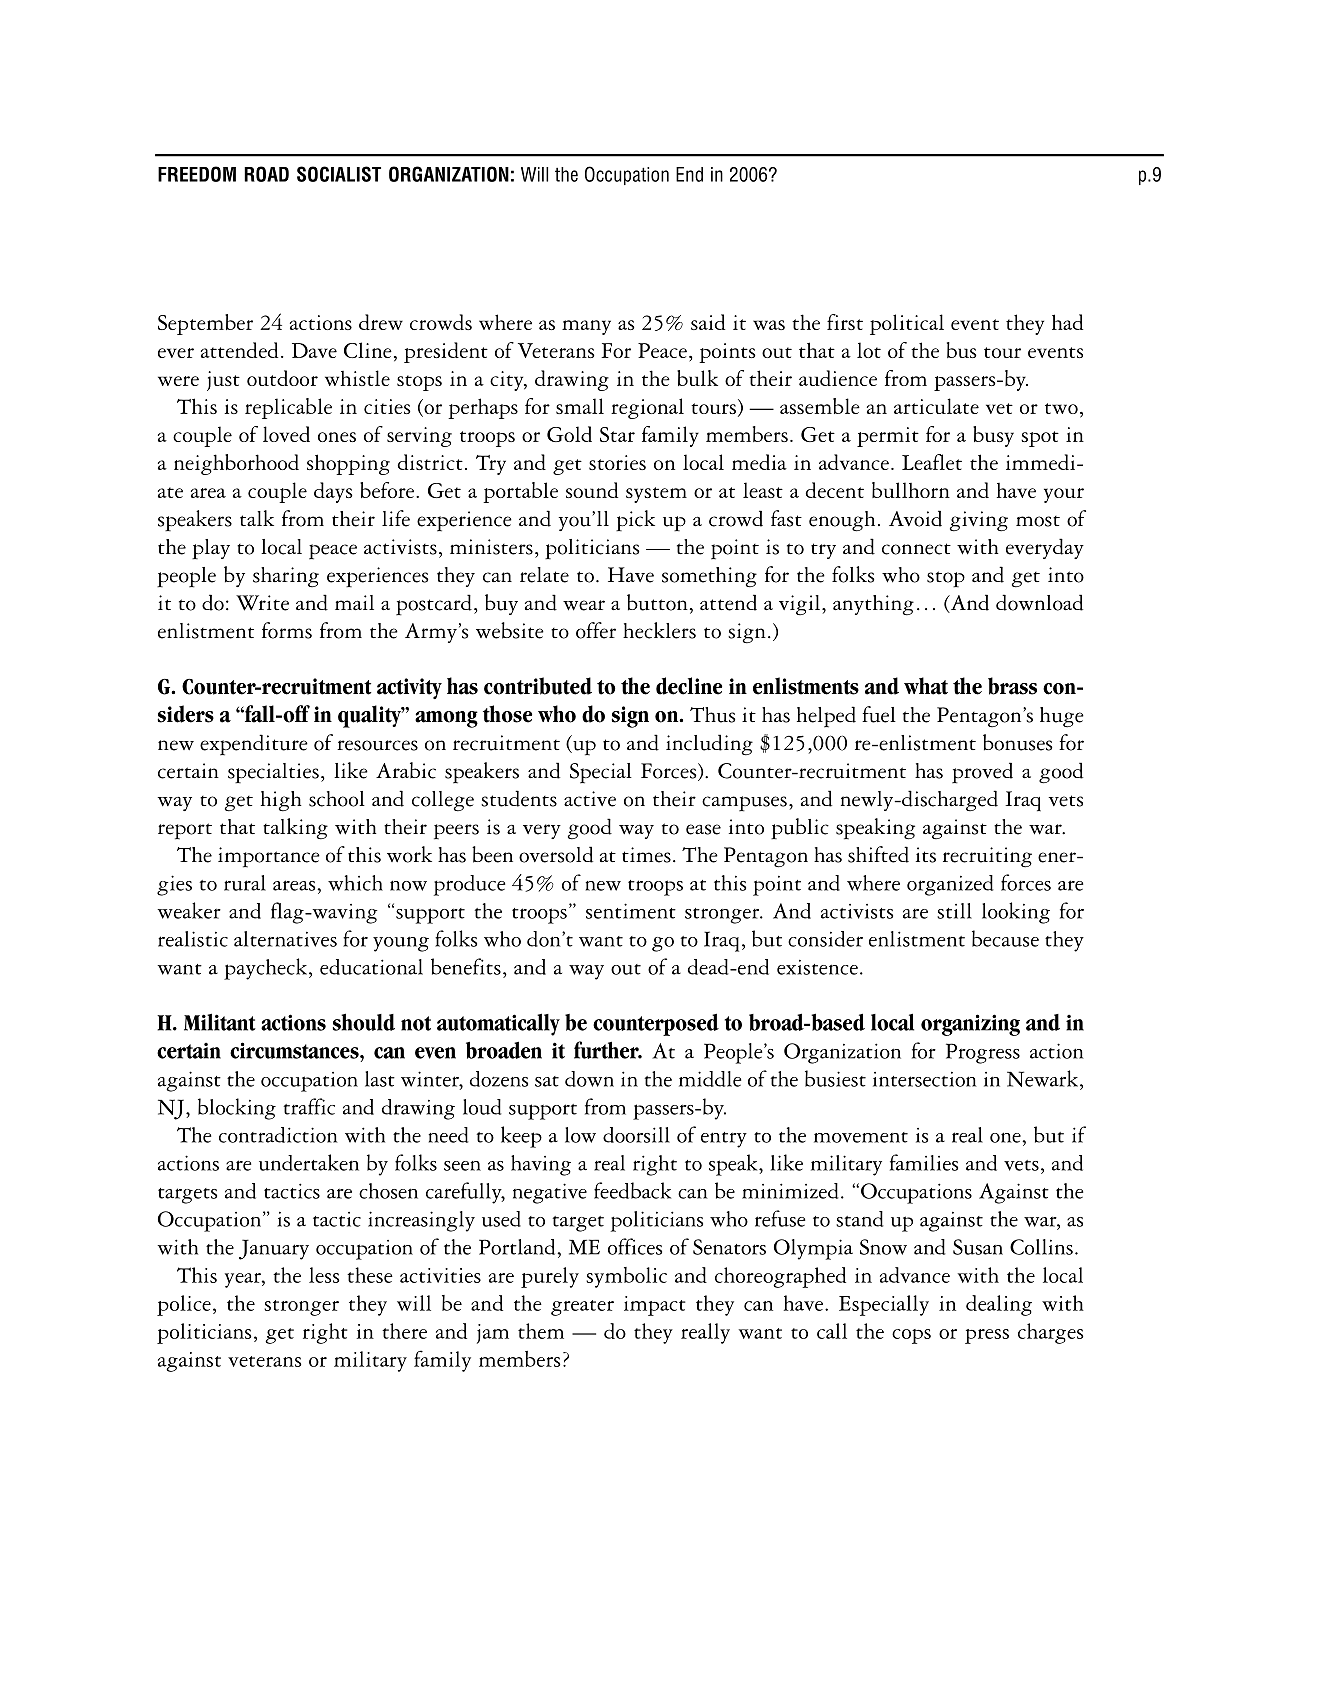  I want to click on days, so click(333, 492).
